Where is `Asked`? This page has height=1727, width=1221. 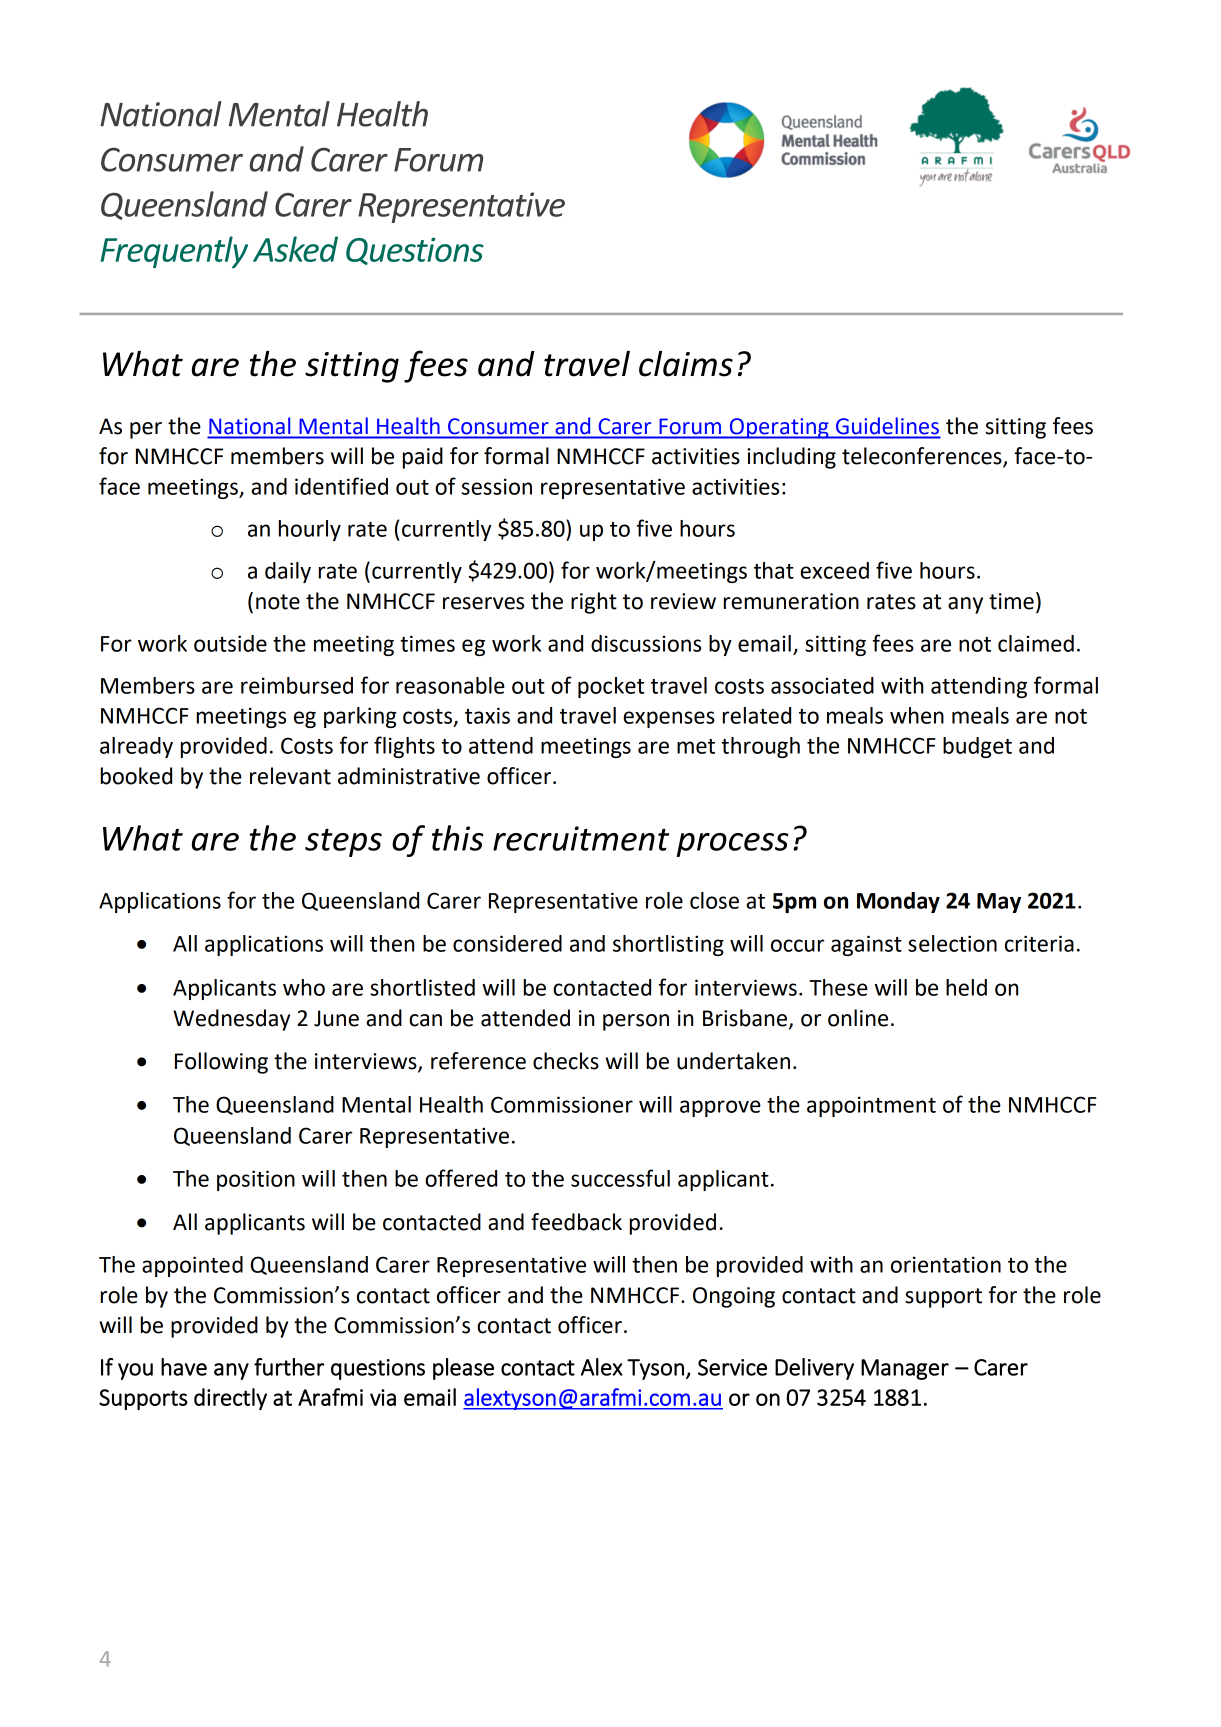 Asked is located at coordinates (295, 249).
